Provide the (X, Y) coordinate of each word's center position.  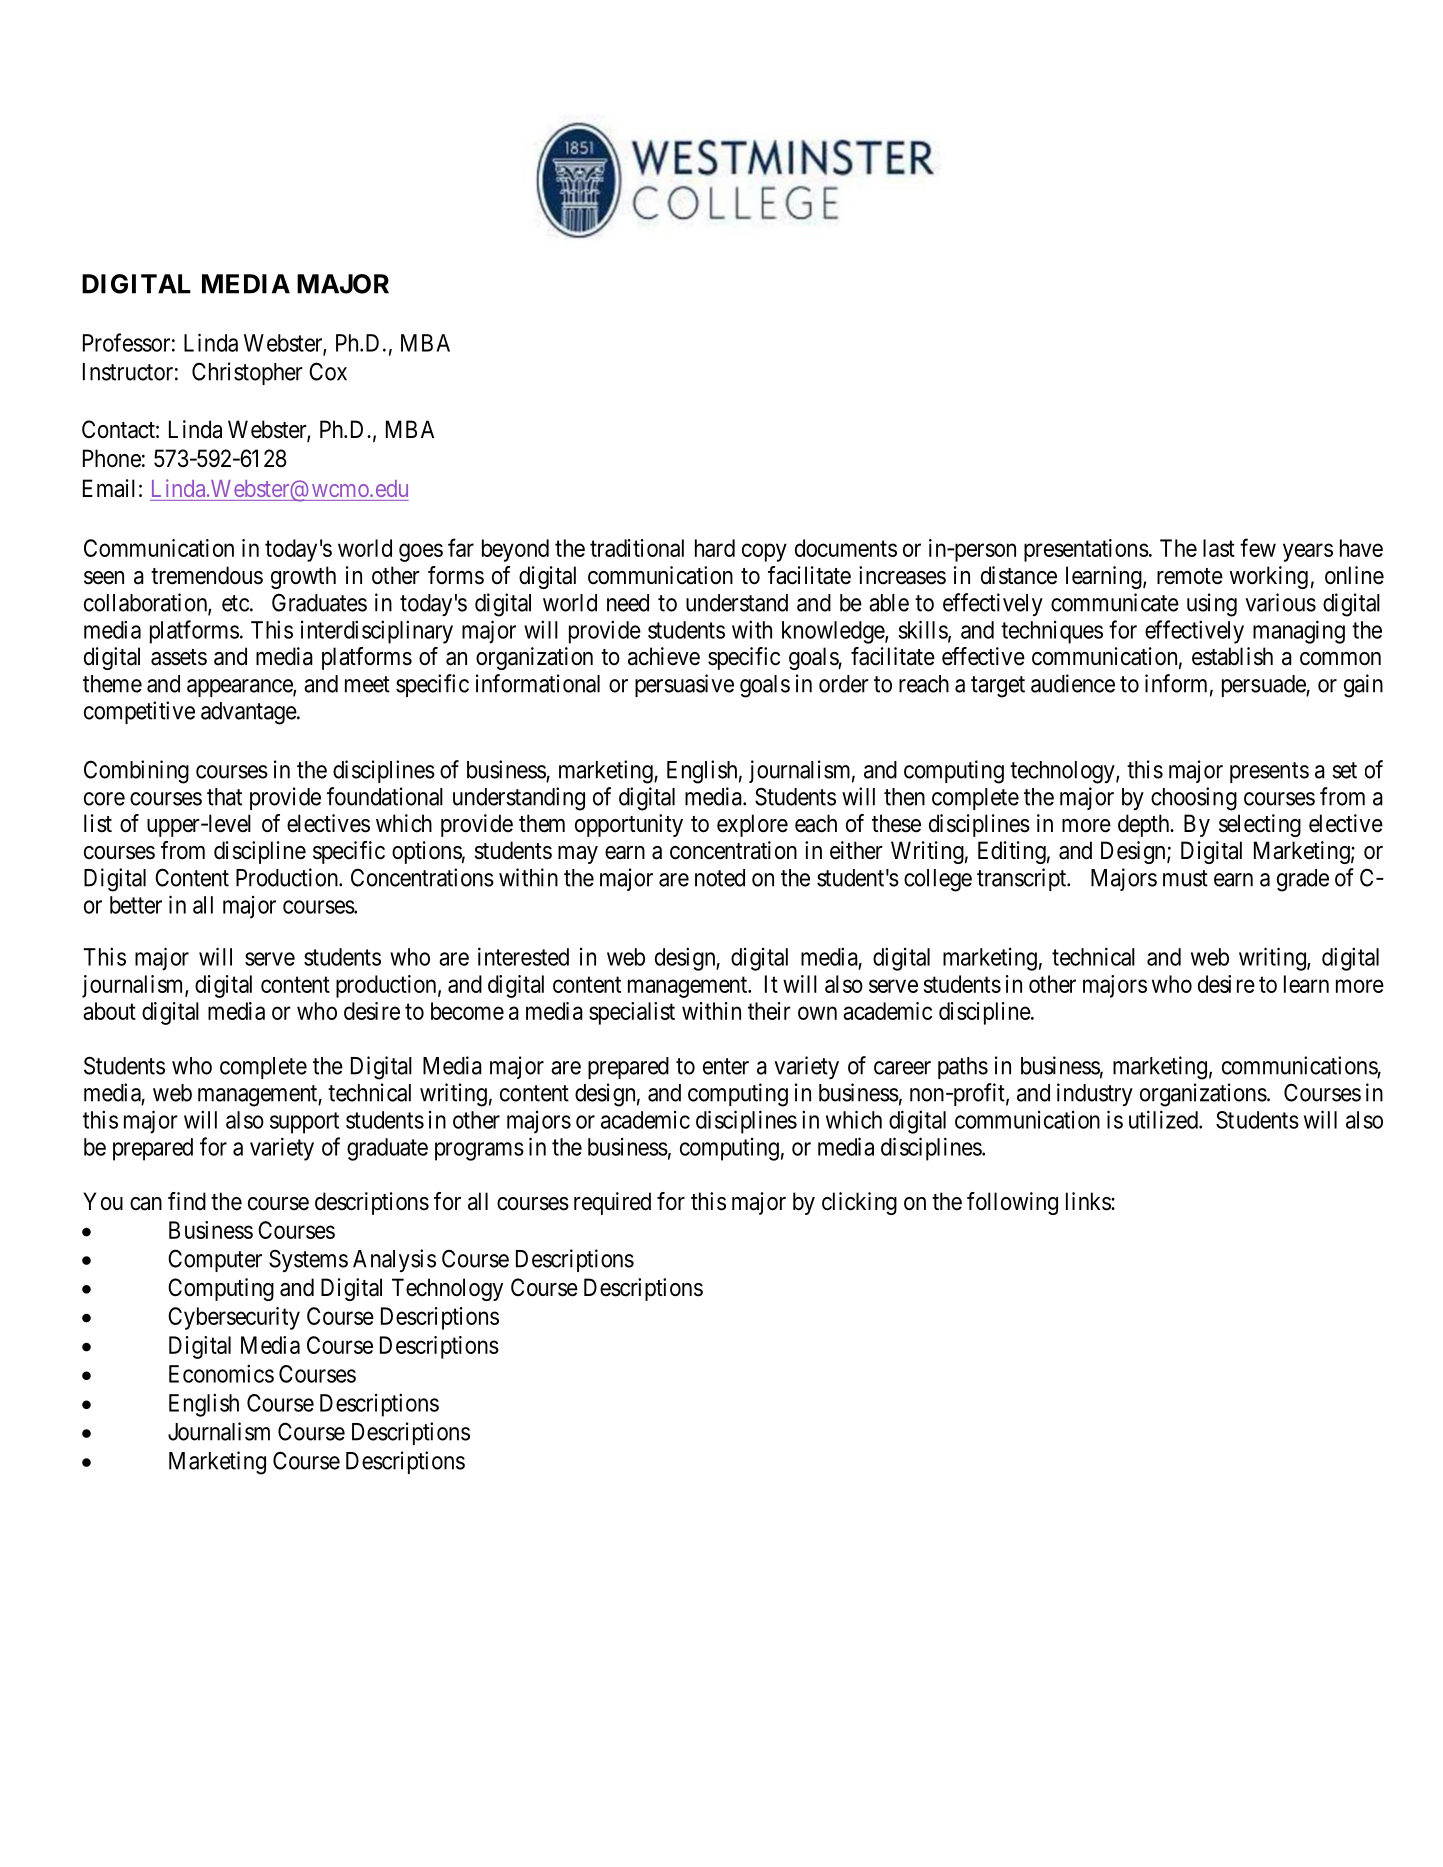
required (612, 1203)
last (1219, 548)
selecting (1260, 825)
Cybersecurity (234, 1318)
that (224, 797)
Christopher (247, 373)
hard (715, 548)
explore (752, 825)
